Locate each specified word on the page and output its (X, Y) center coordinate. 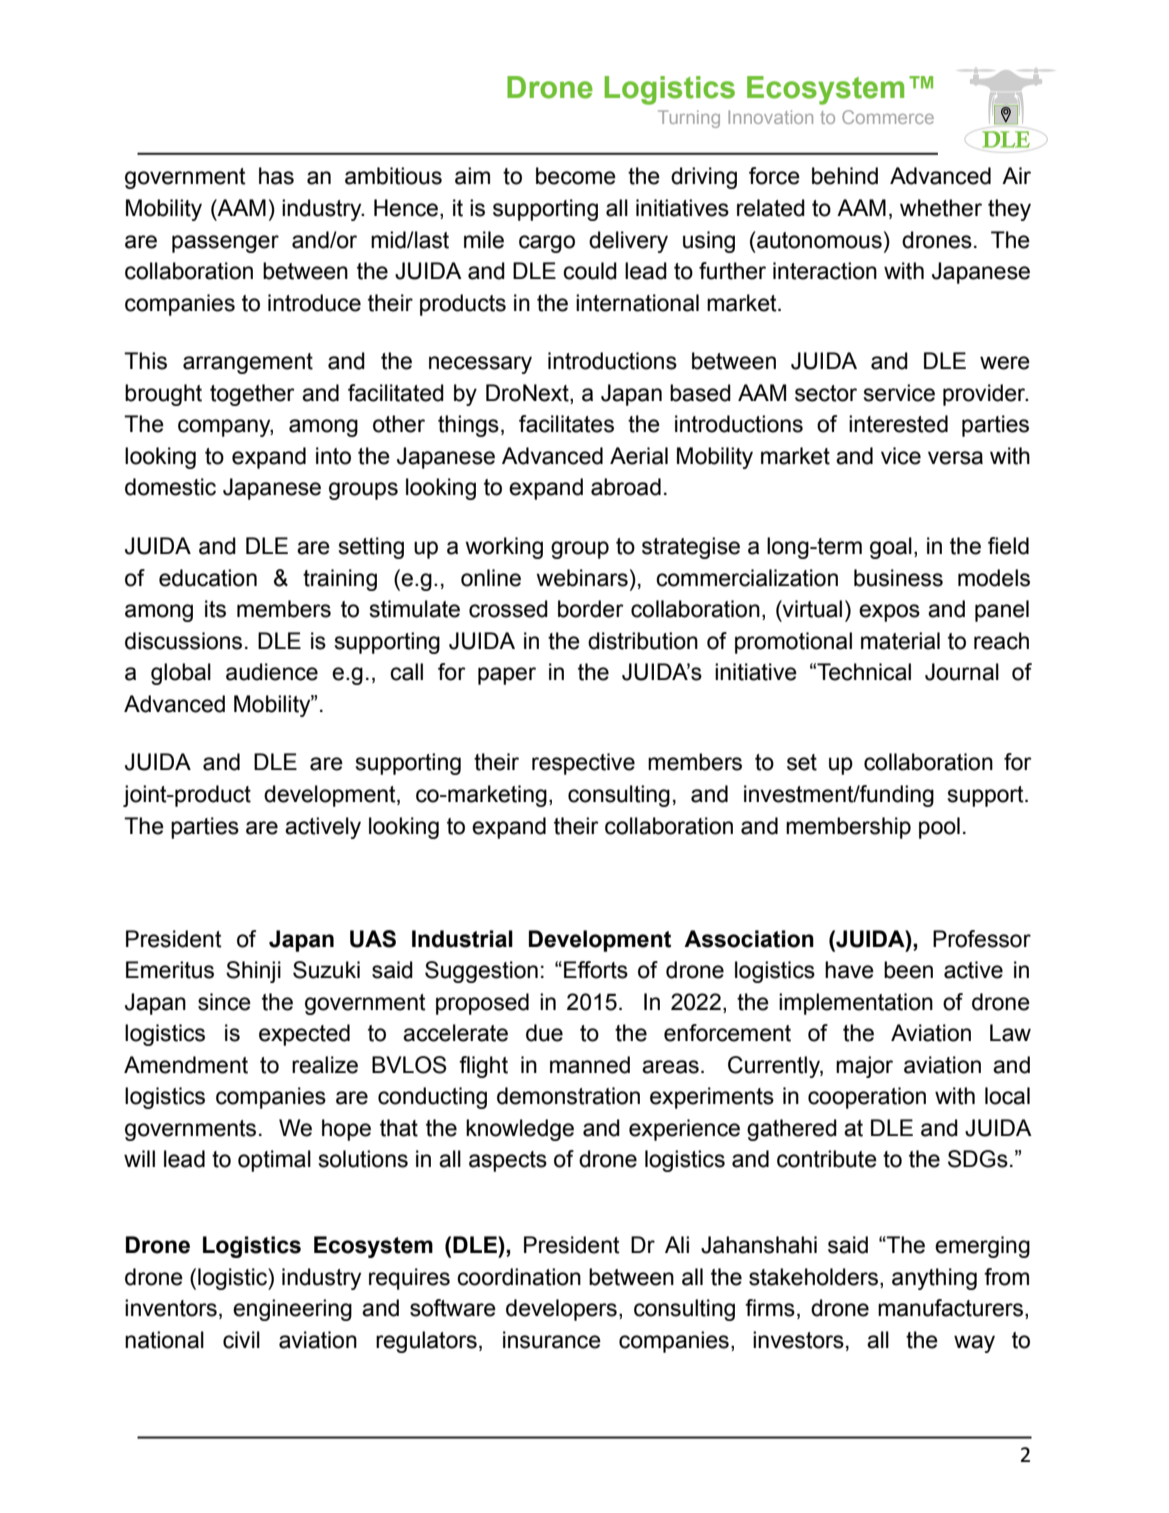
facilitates (566, 424)
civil (241, 1340)
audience (272, 672)
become (576, 176)
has (276, 176)
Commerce (888, 117)
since (224, 1002)
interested (898, 424)
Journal (962, 672)
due (544, 1033)
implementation (856, 1004)
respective (583, 764)
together (252, 395)
